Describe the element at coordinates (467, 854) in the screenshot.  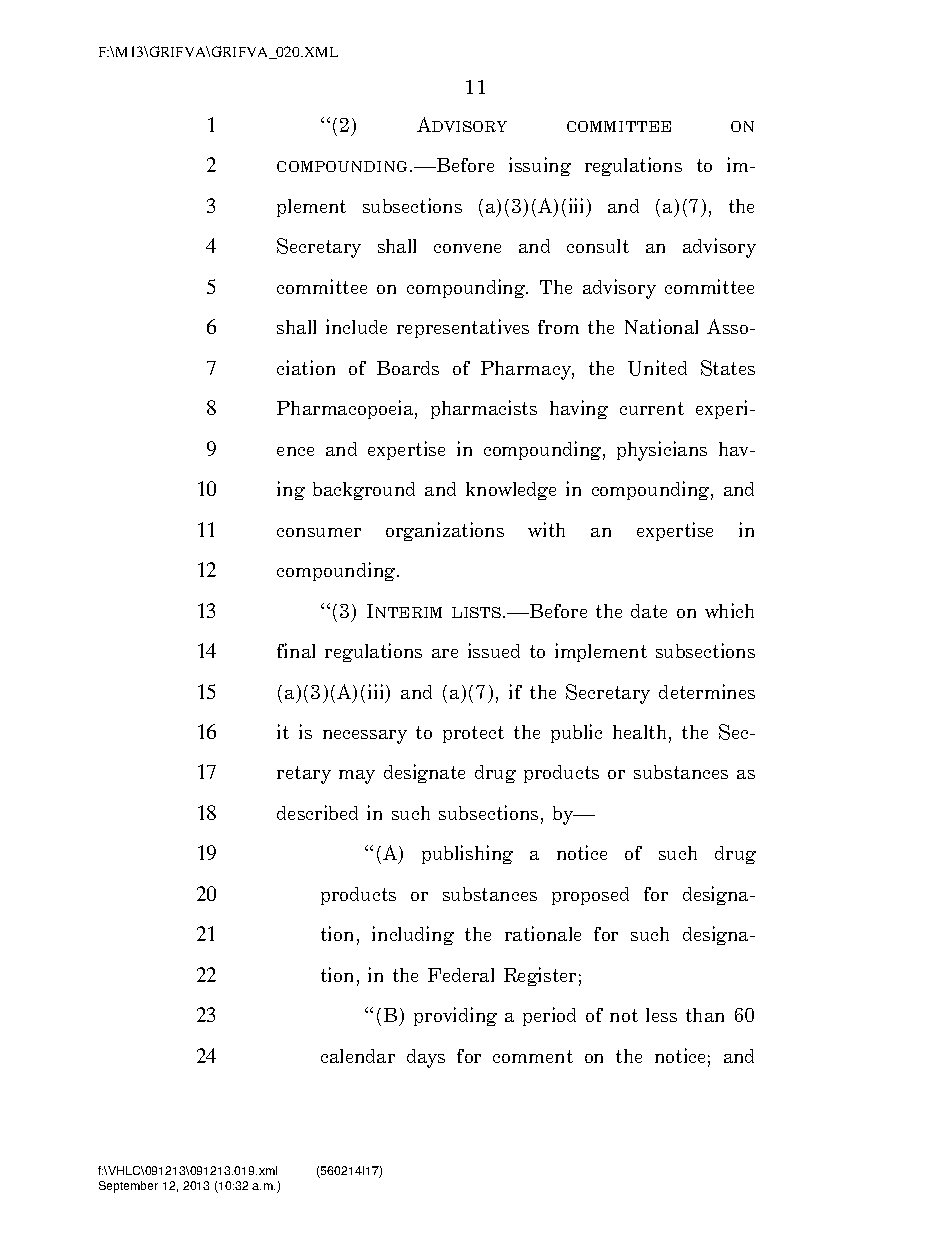
I see `publishing` at that location.
